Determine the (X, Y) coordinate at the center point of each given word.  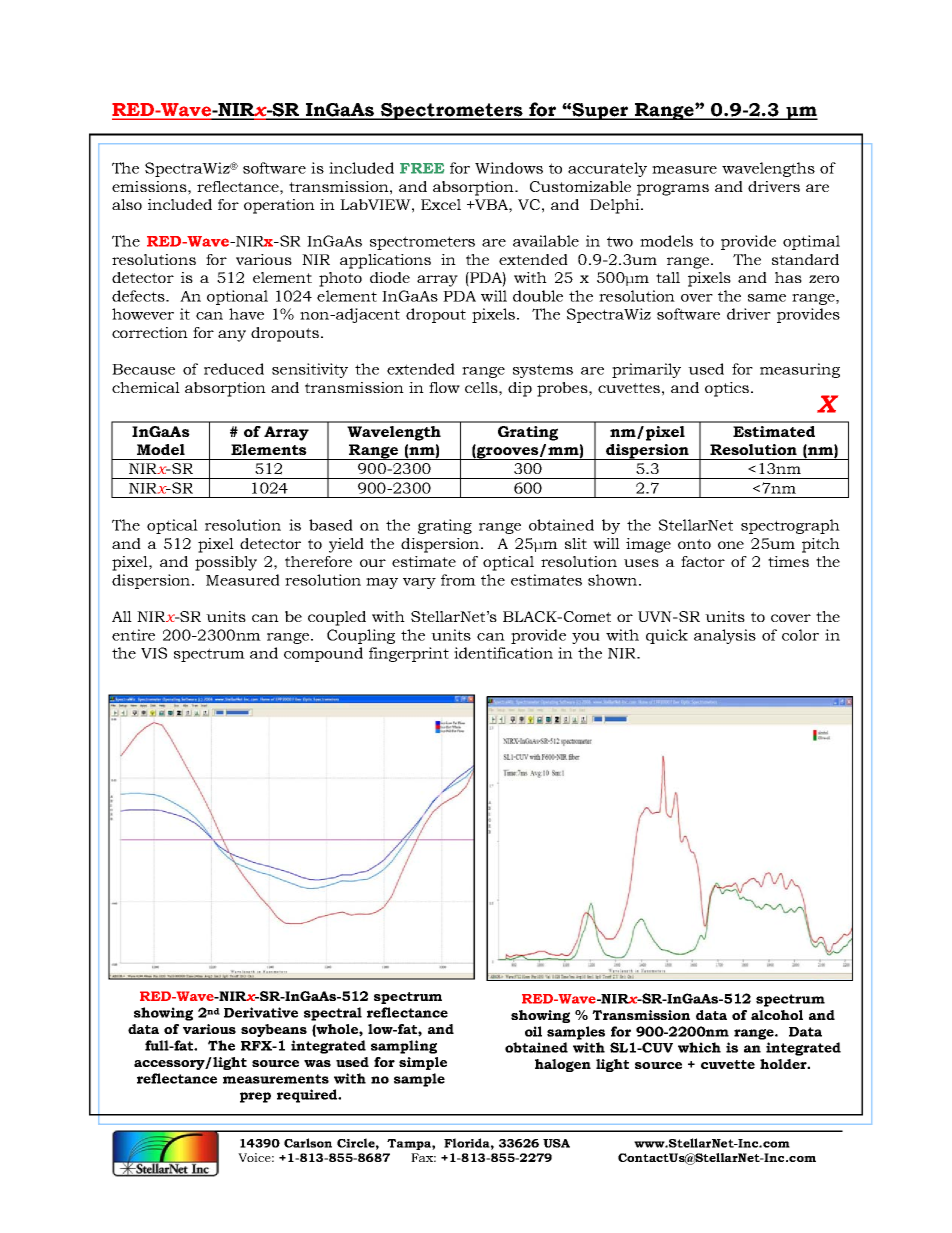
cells (482, 387)
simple (423, 1063)
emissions (150, 186)
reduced (234, 369)
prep (255, 1097)
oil (533, 1031)
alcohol (777, 1015)
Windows (509, 168)
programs (673, 190)
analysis (725, 636)
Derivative (261, 1012)
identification (503, 653)
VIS (154, 653)
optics (727, 389)
